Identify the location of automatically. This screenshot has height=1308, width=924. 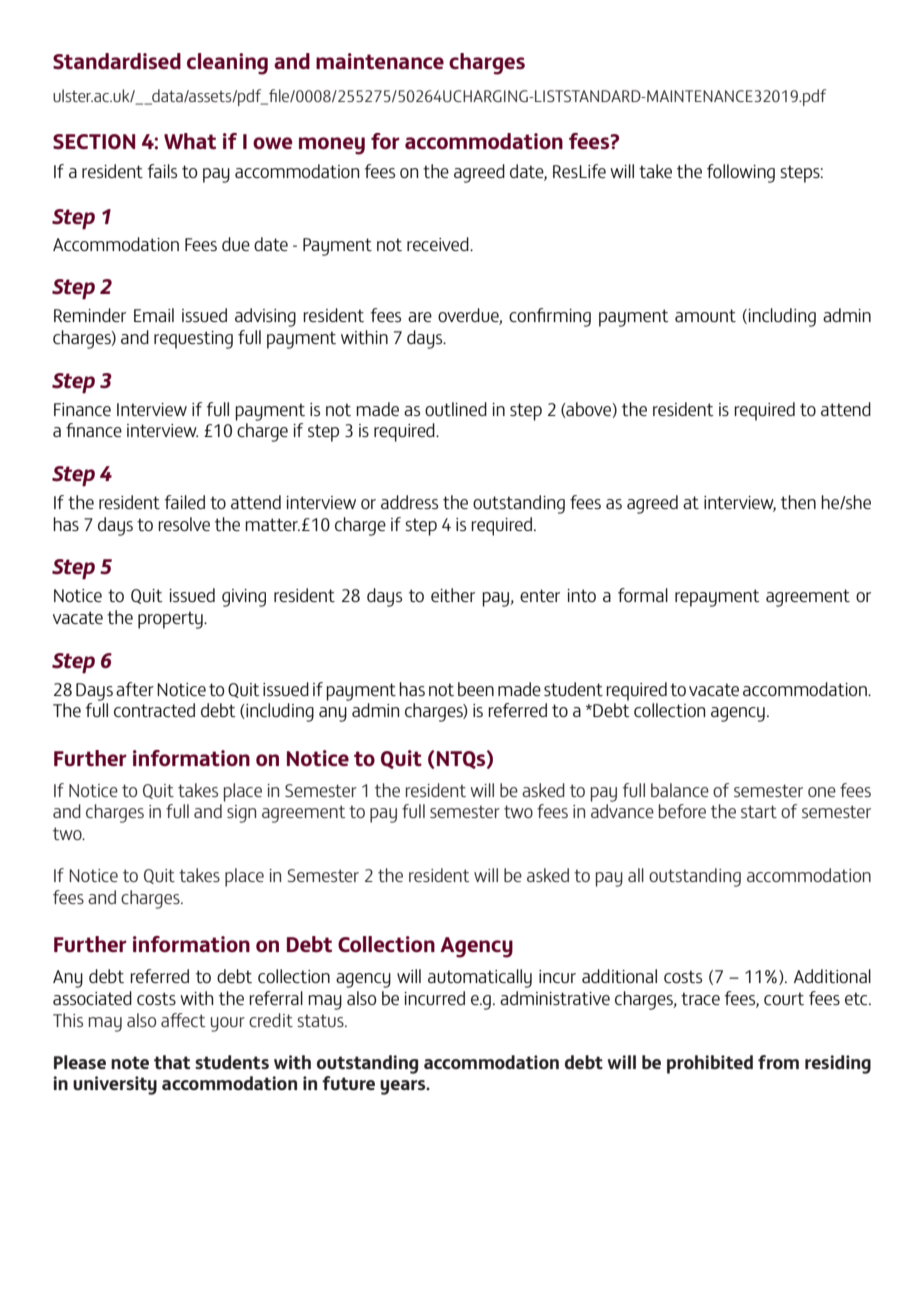
(480, 978).
